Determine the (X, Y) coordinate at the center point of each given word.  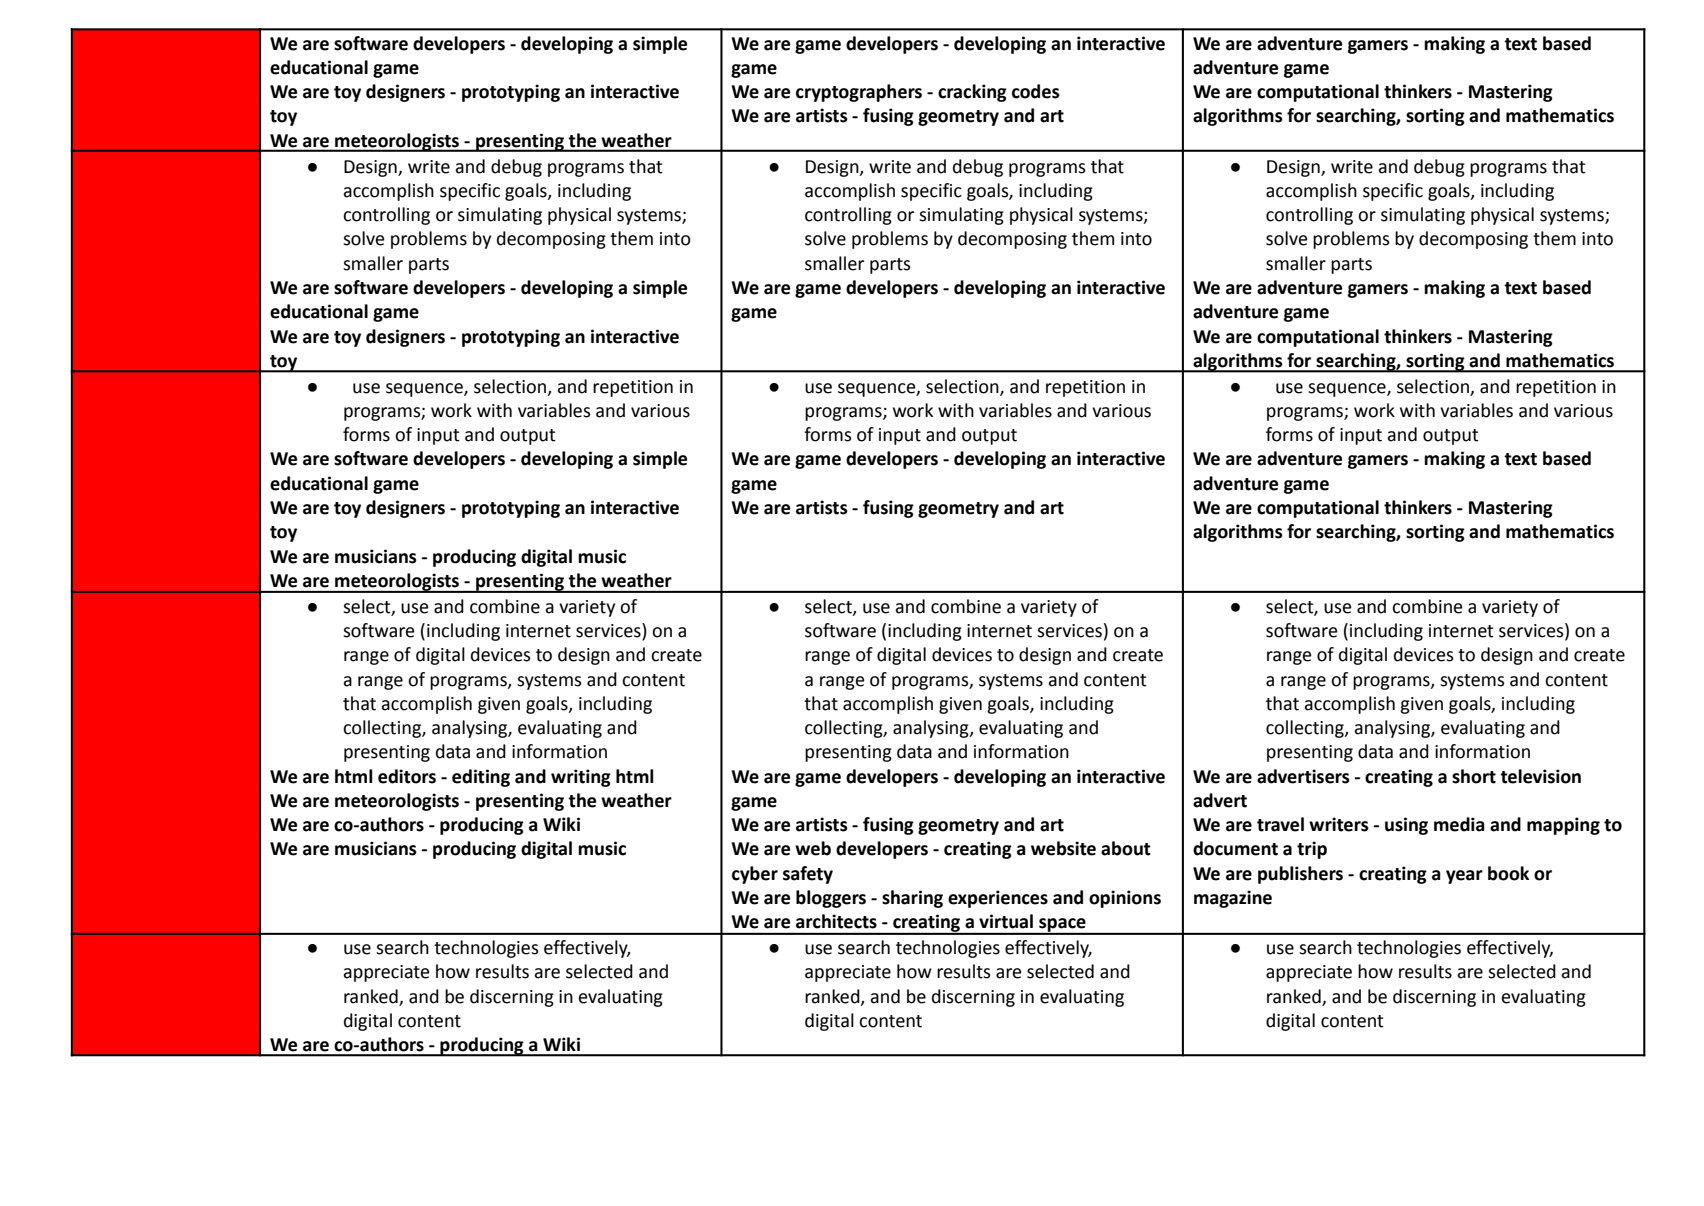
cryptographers (859, 93)
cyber (755, 875)
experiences (998, 899)
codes (1036, 91)
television (1540, 776)
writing (581, 778)
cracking (972, 93)
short (1474, 776)
